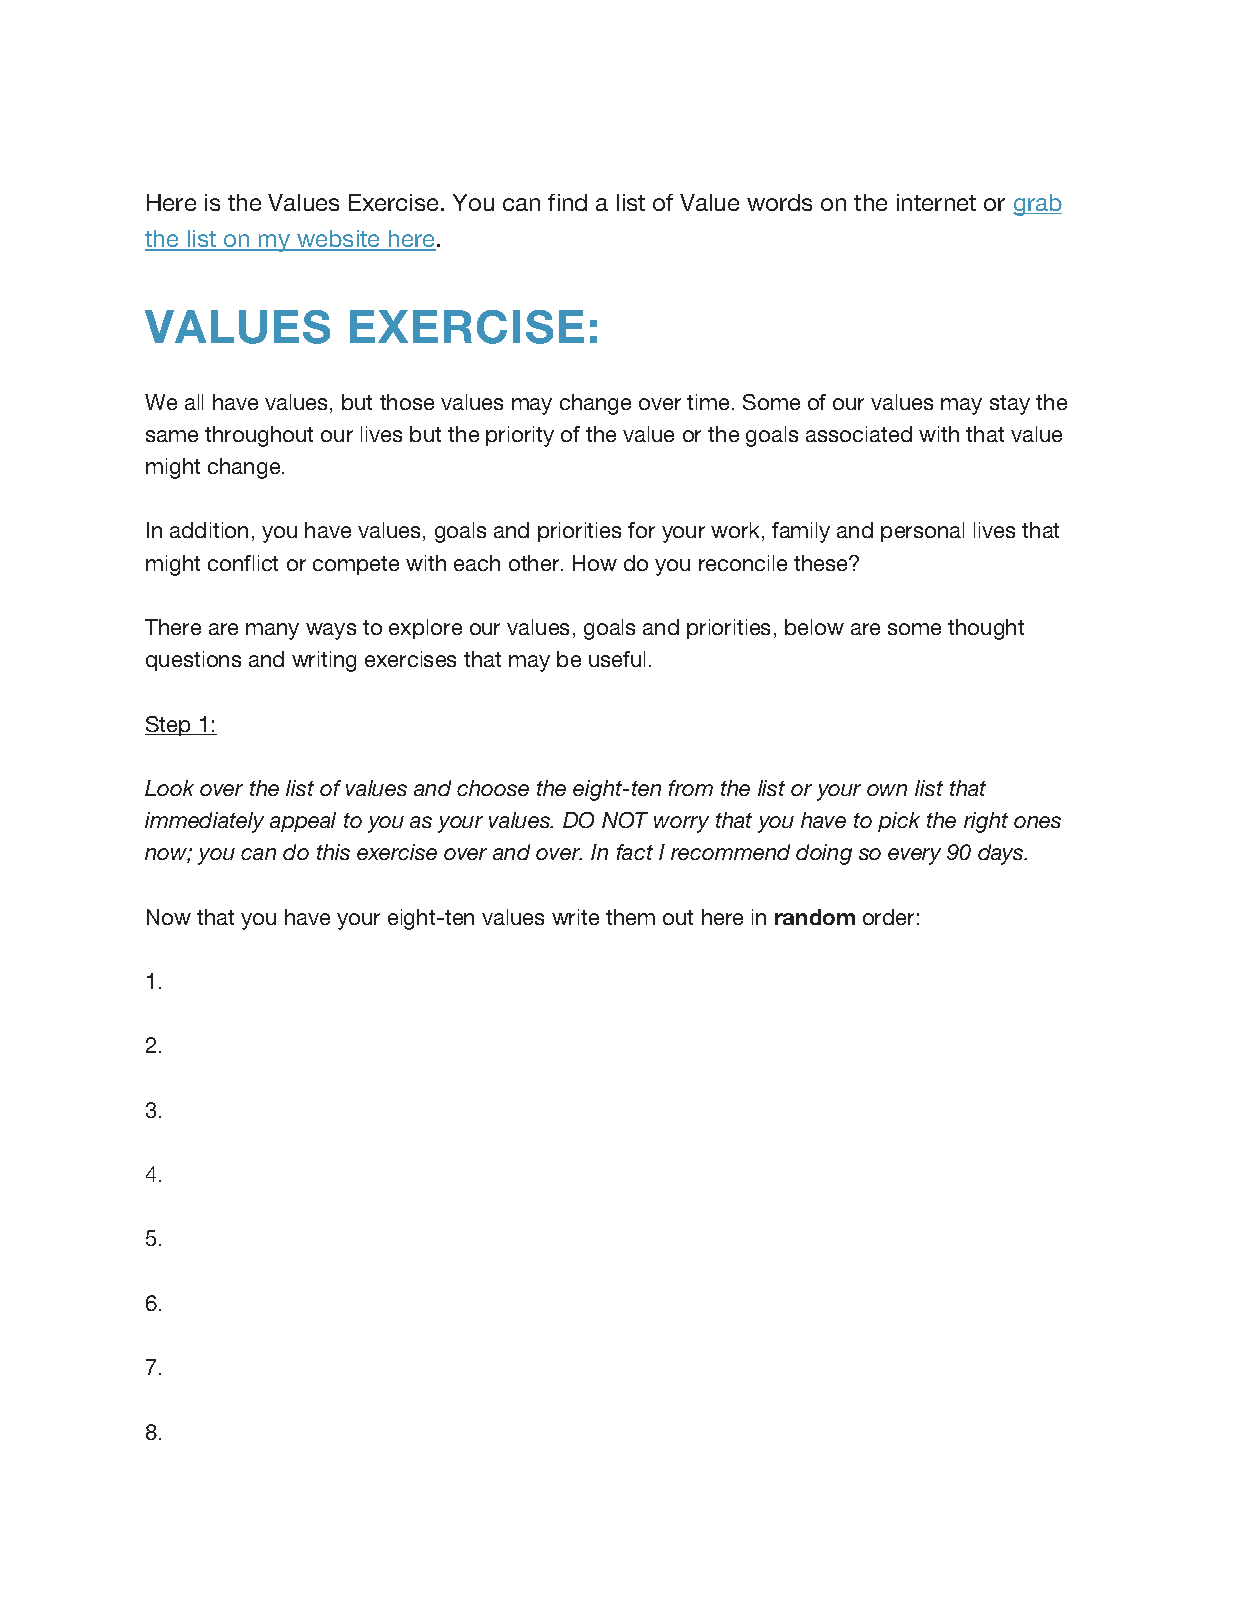 This screenshot has width=1236, height=1599. Describe the element at coordinates (333, 852) in the screenshot. I see `this` at that location.
